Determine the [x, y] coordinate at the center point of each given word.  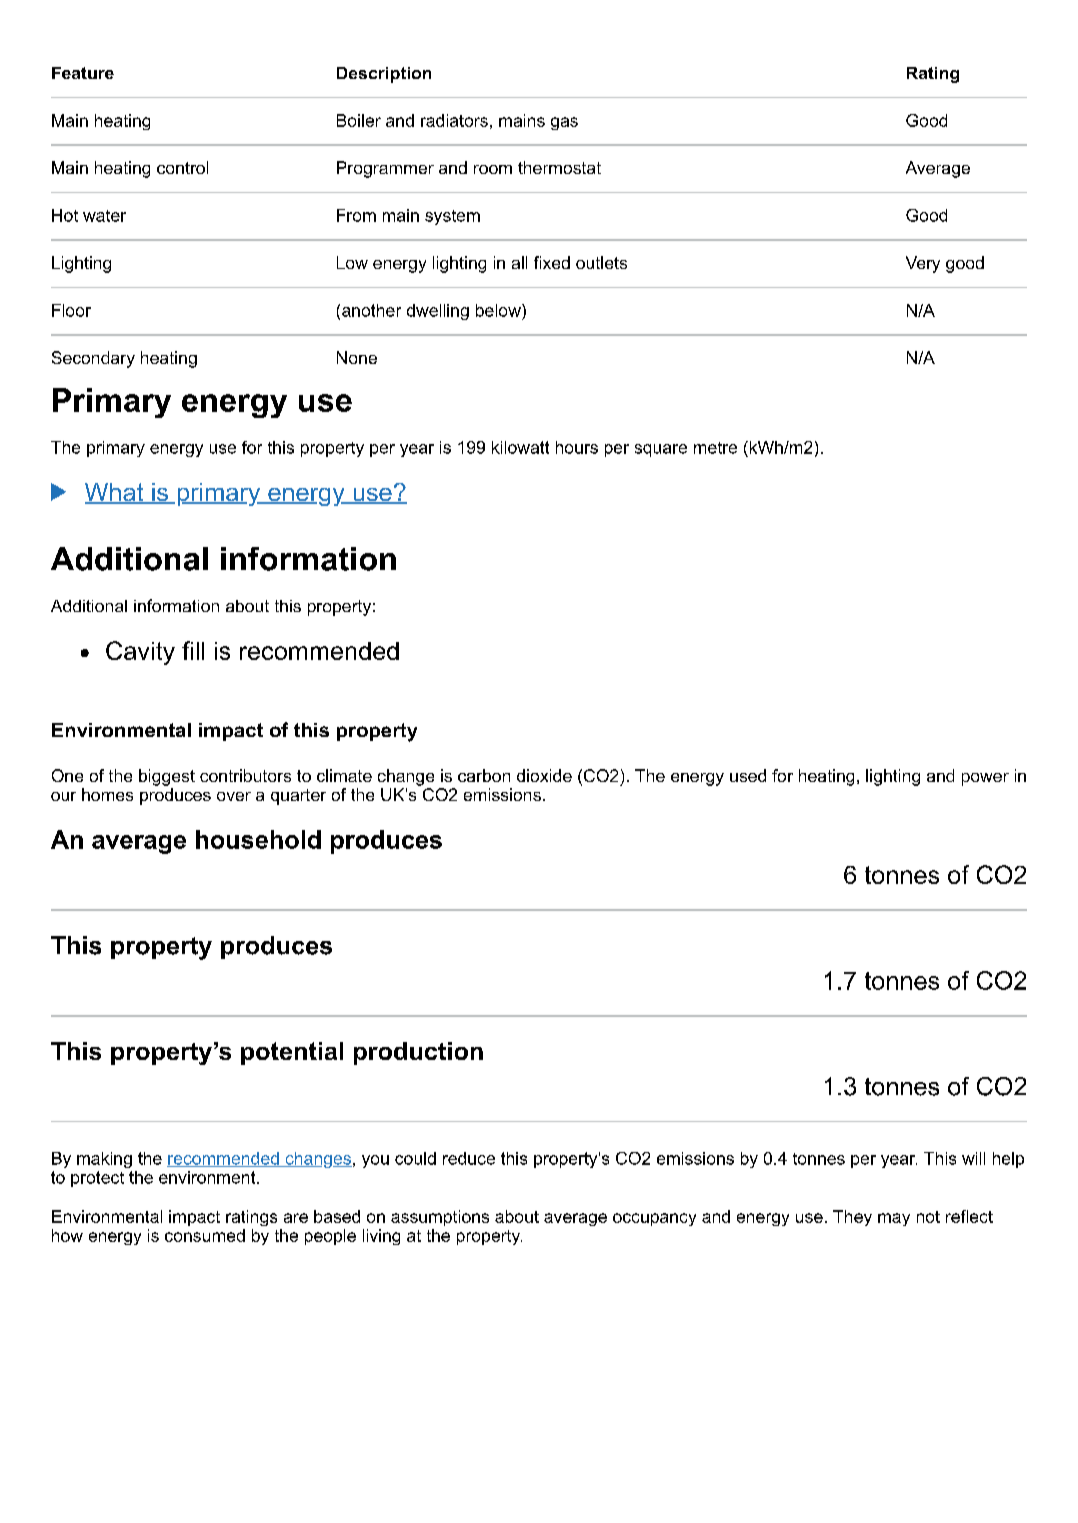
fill [193, 650]
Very [923, 264]
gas [564, 123]
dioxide [544, 775]
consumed [205, 1235]
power [985, 779]
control [182, 167]
